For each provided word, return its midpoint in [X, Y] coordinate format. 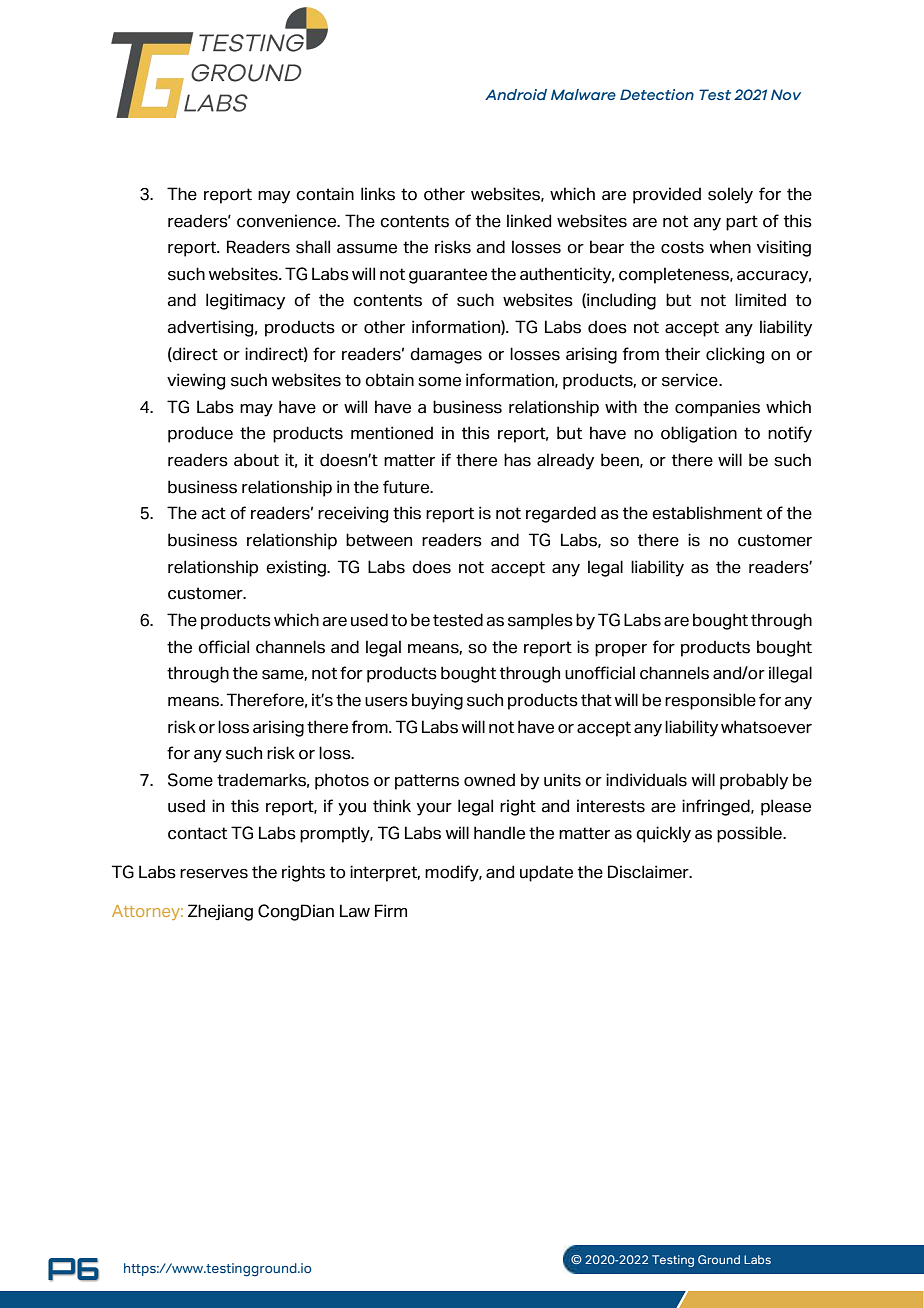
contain [325, 194]
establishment [707, 513]
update [546, 873]
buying [437, 701]
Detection [657, 94]
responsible [710, 701]
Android [516, 94]
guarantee [448, 276]
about [256, 460]
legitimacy [245, 301]
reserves [214, 874]
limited [760, 300]
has [517, 460]
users [386, 702]
